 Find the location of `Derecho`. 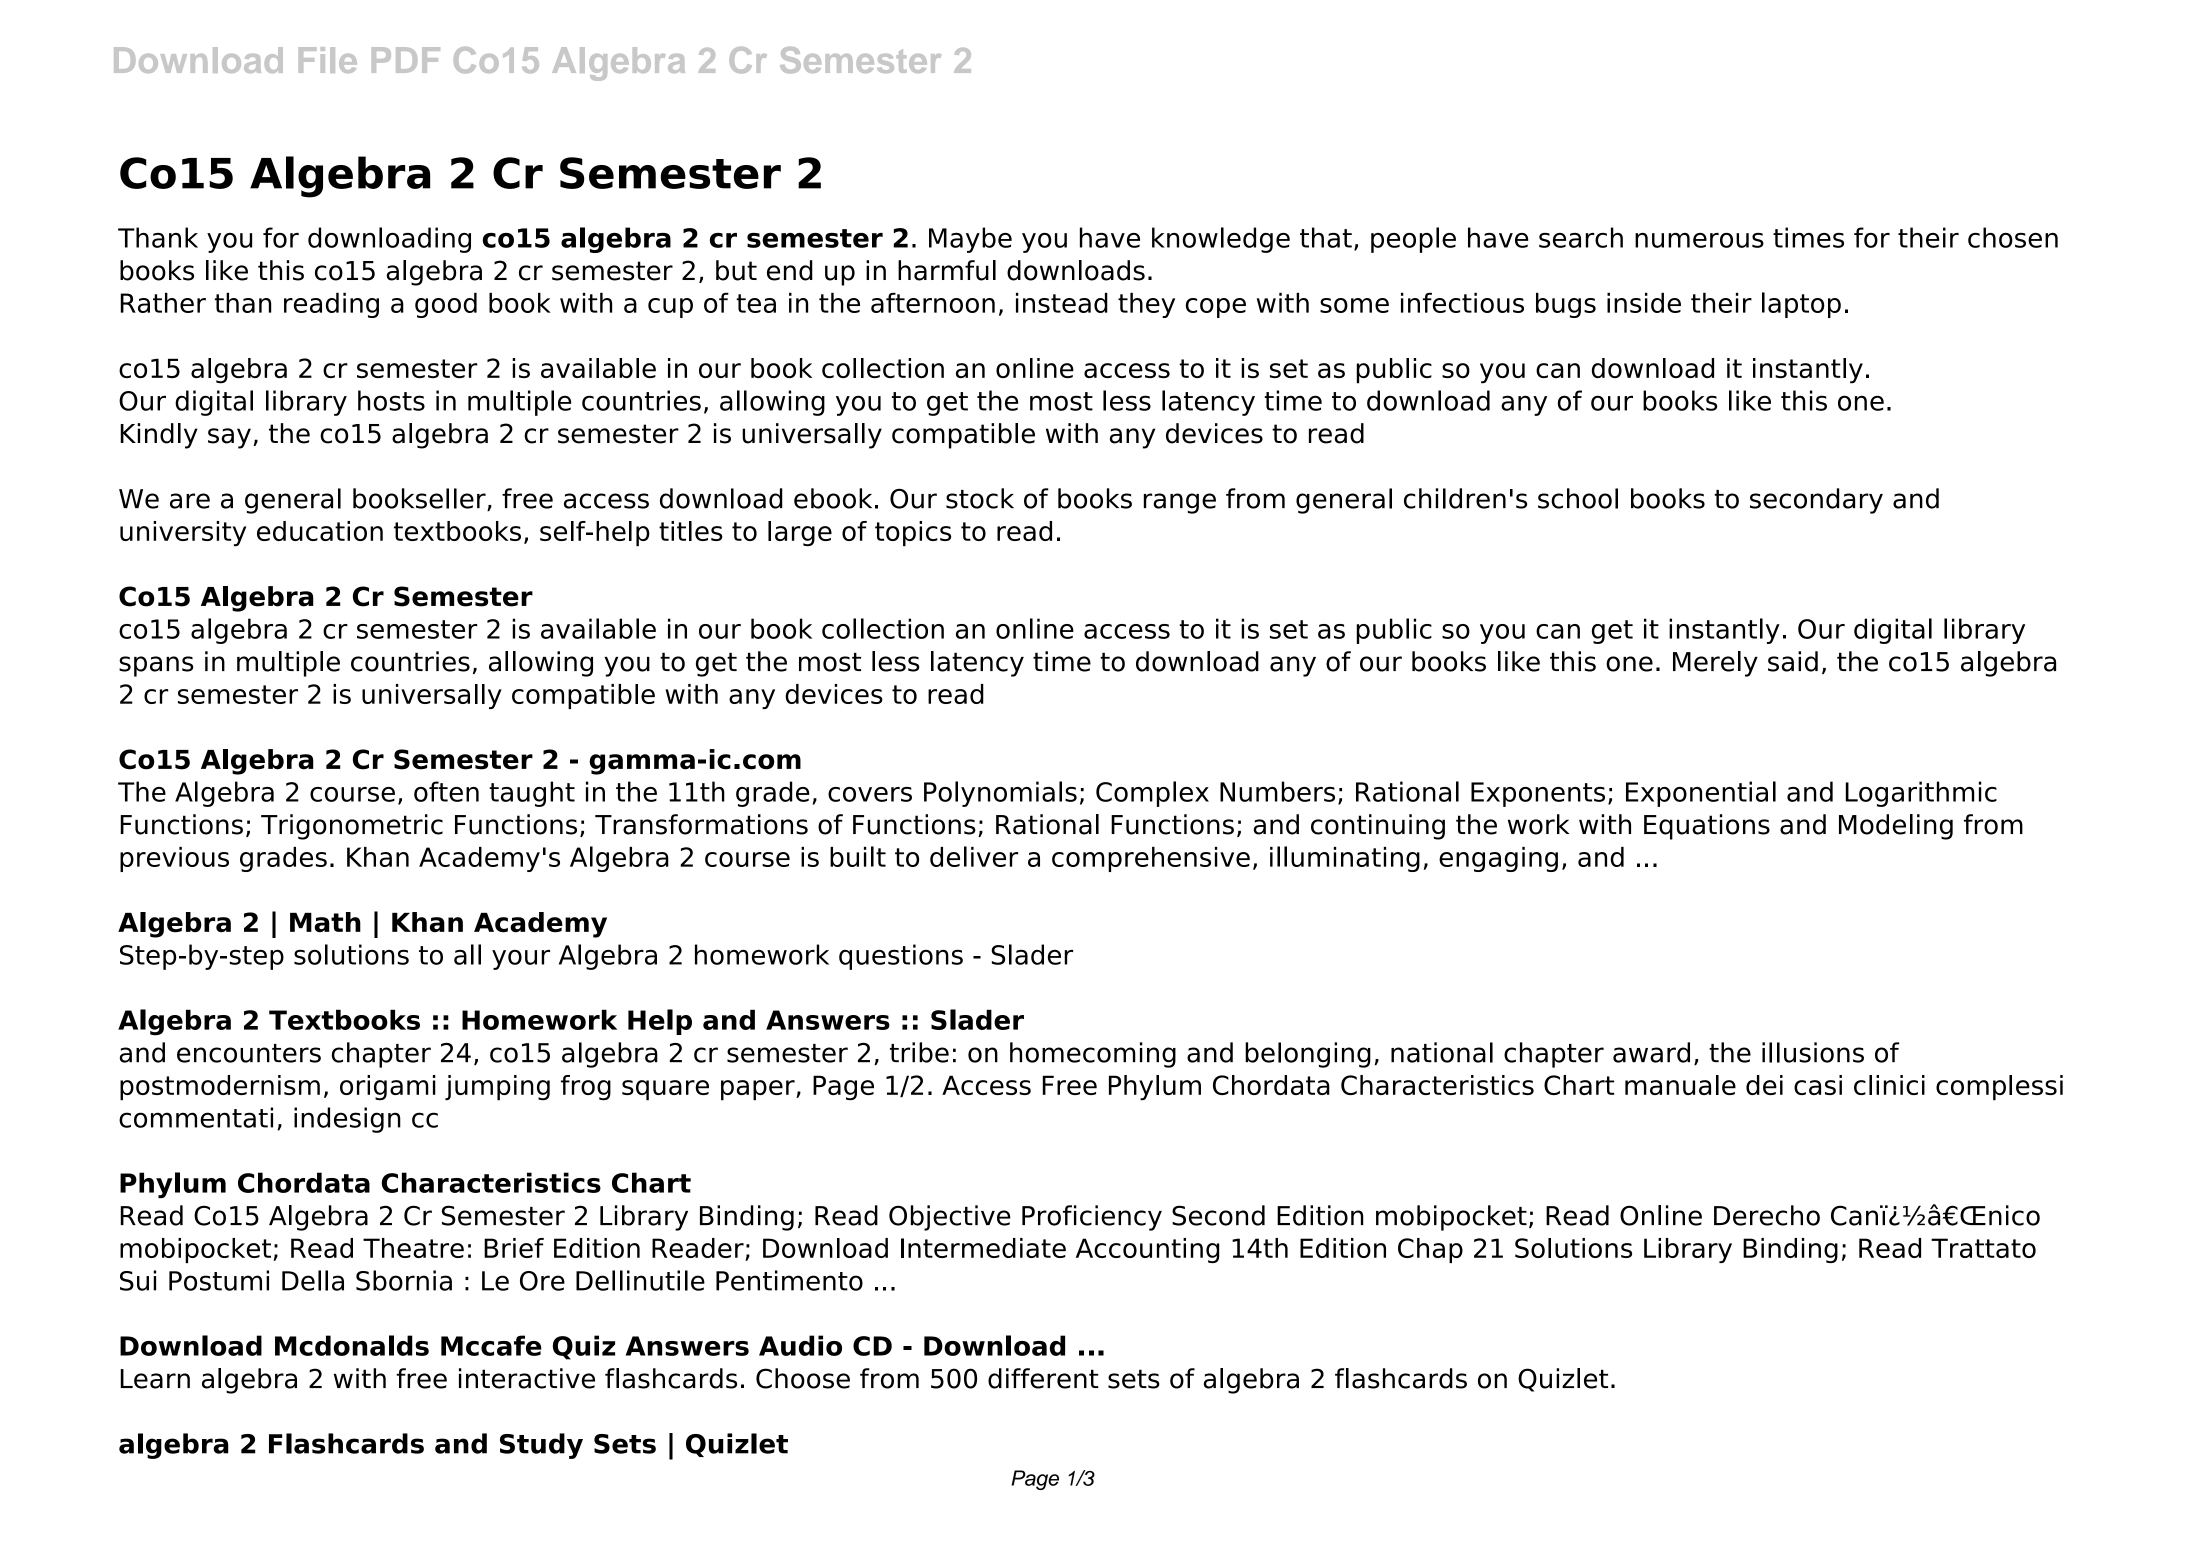

Derecho is located at coordinates (1767, 1215).
